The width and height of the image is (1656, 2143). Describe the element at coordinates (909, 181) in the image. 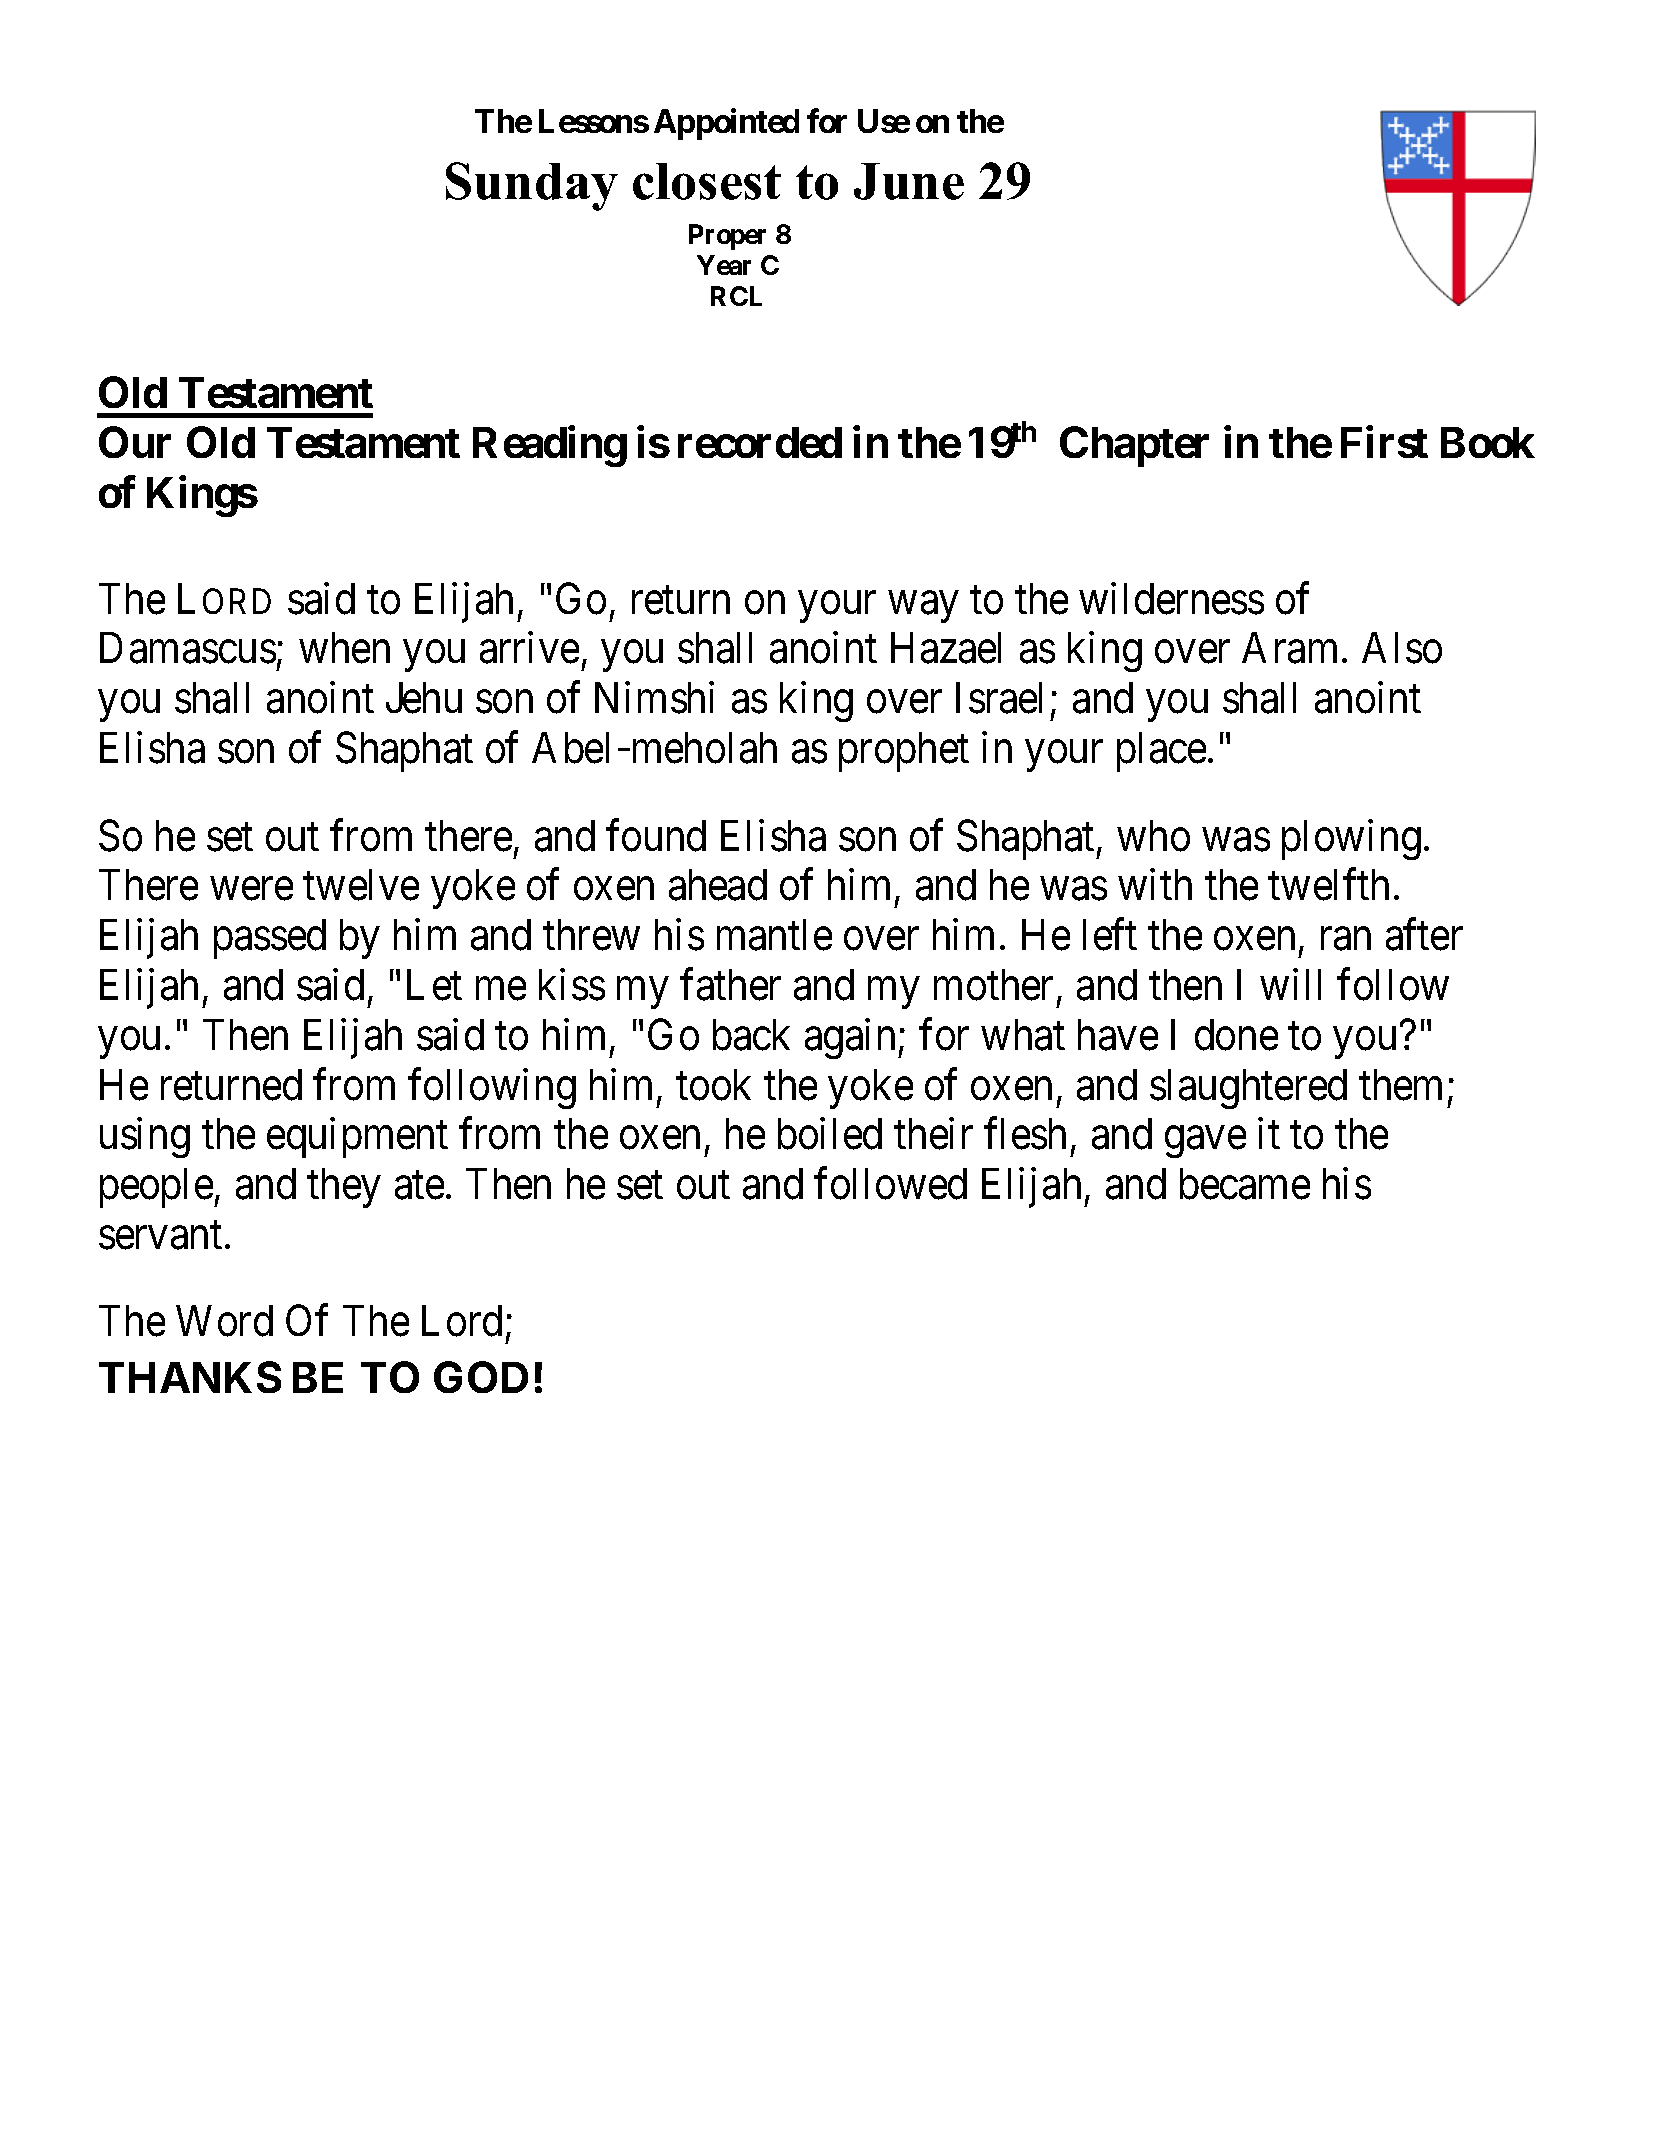

I see `June` at that location.
